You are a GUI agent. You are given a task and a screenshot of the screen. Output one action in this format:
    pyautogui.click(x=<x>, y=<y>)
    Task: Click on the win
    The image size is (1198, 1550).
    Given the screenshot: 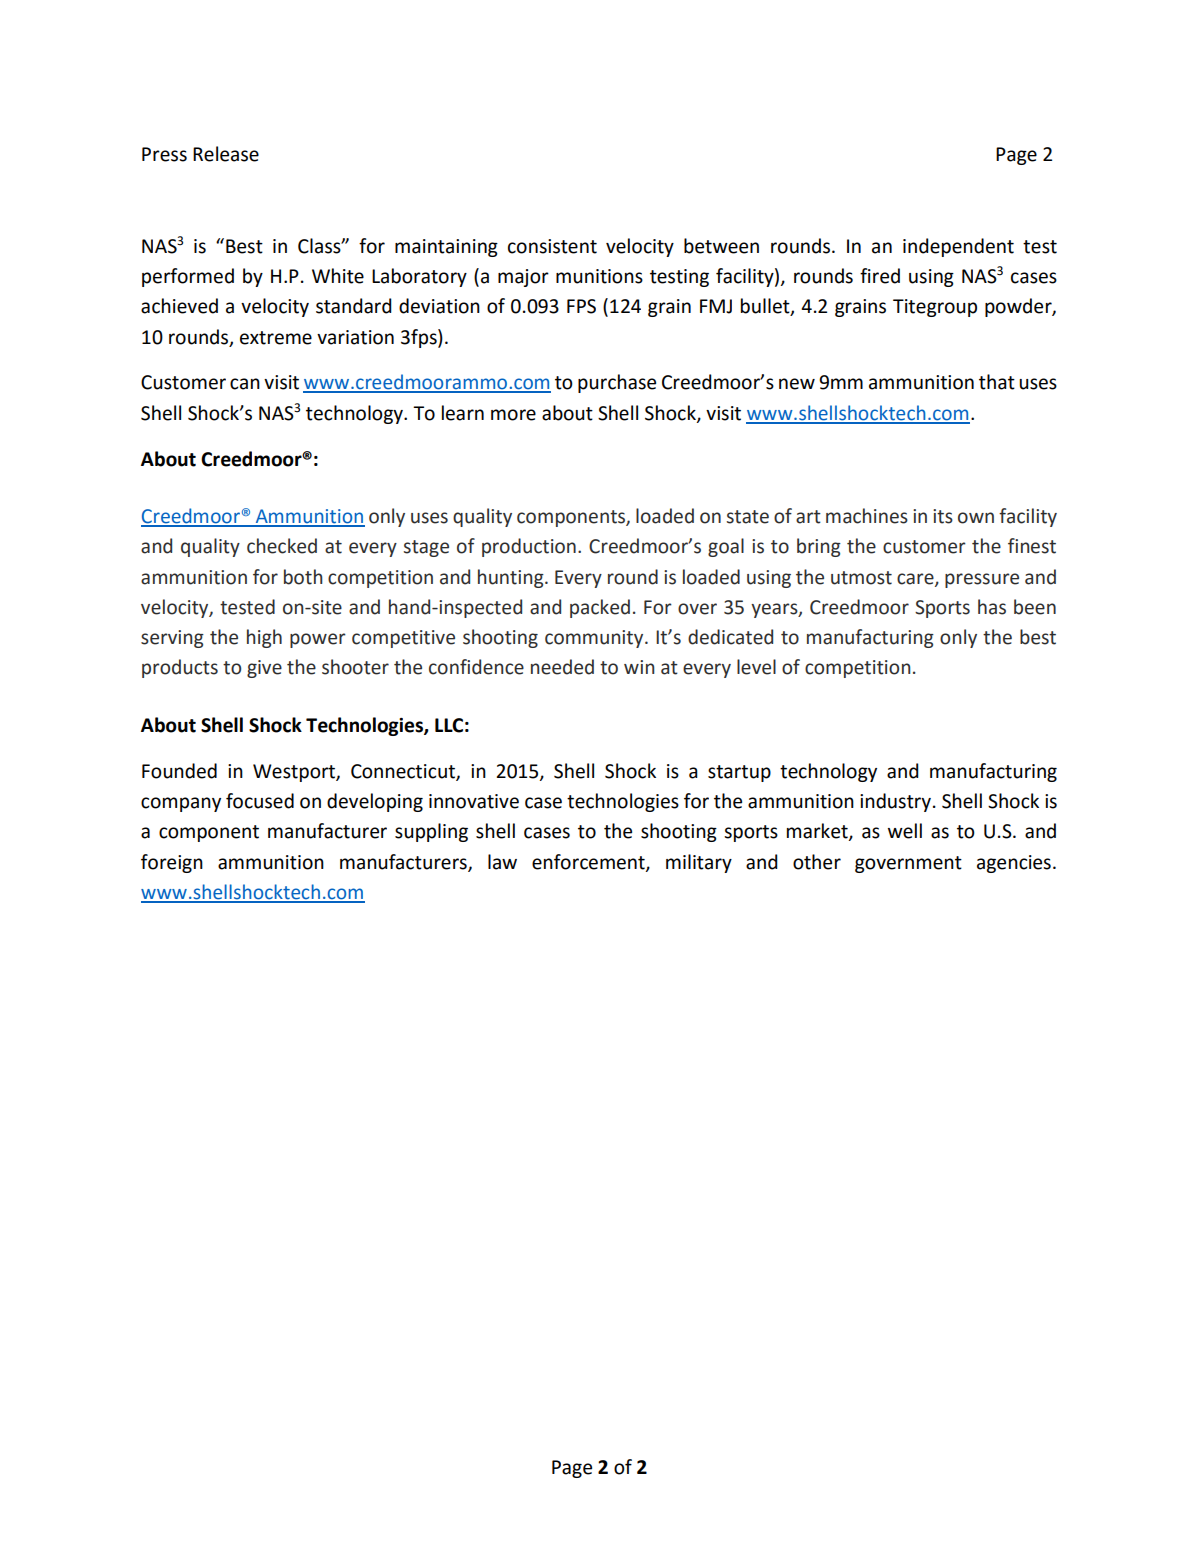 What is the action you would take?
    pyautogui.click(x=639, y=667)
